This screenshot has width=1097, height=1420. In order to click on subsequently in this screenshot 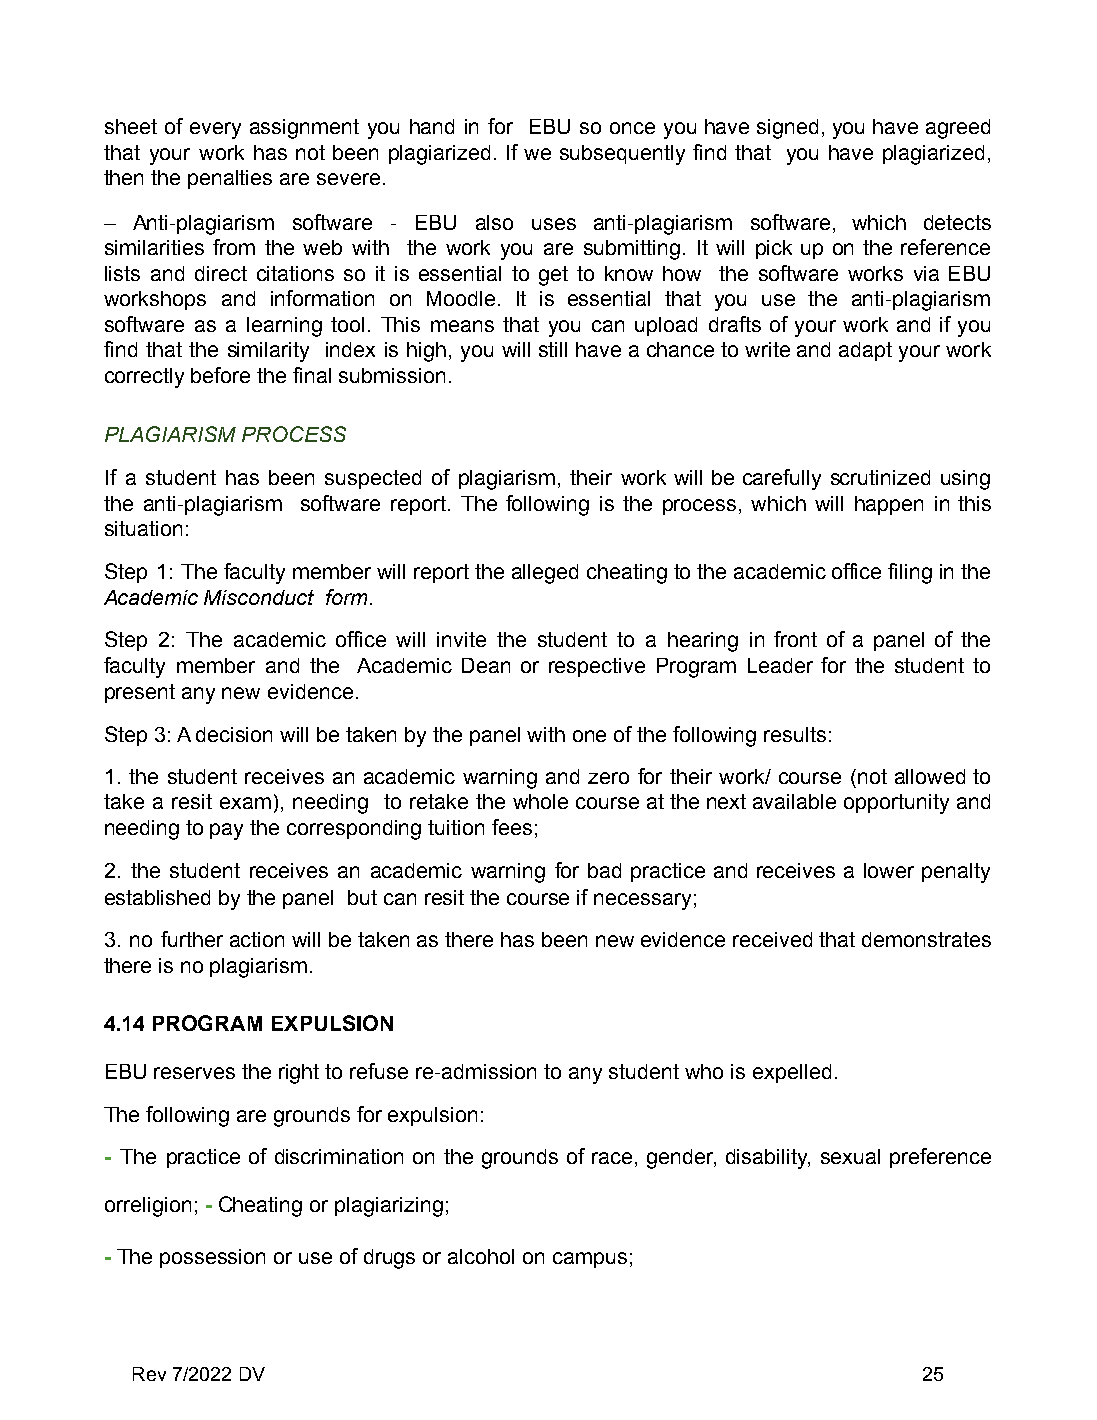, I will do `click(622, 155)`.
